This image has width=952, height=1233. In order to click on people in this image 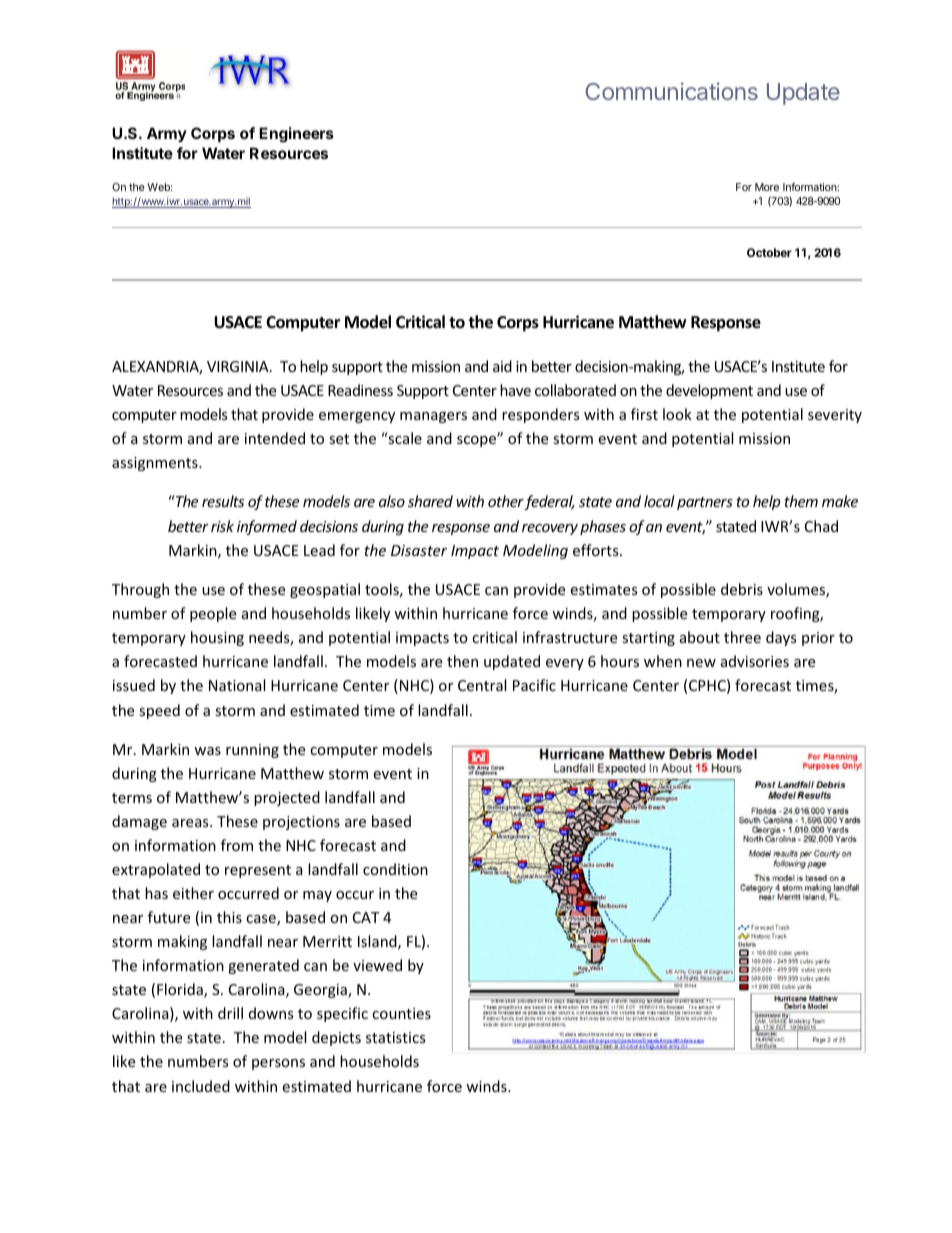, I will do `click(213, 614)`.
